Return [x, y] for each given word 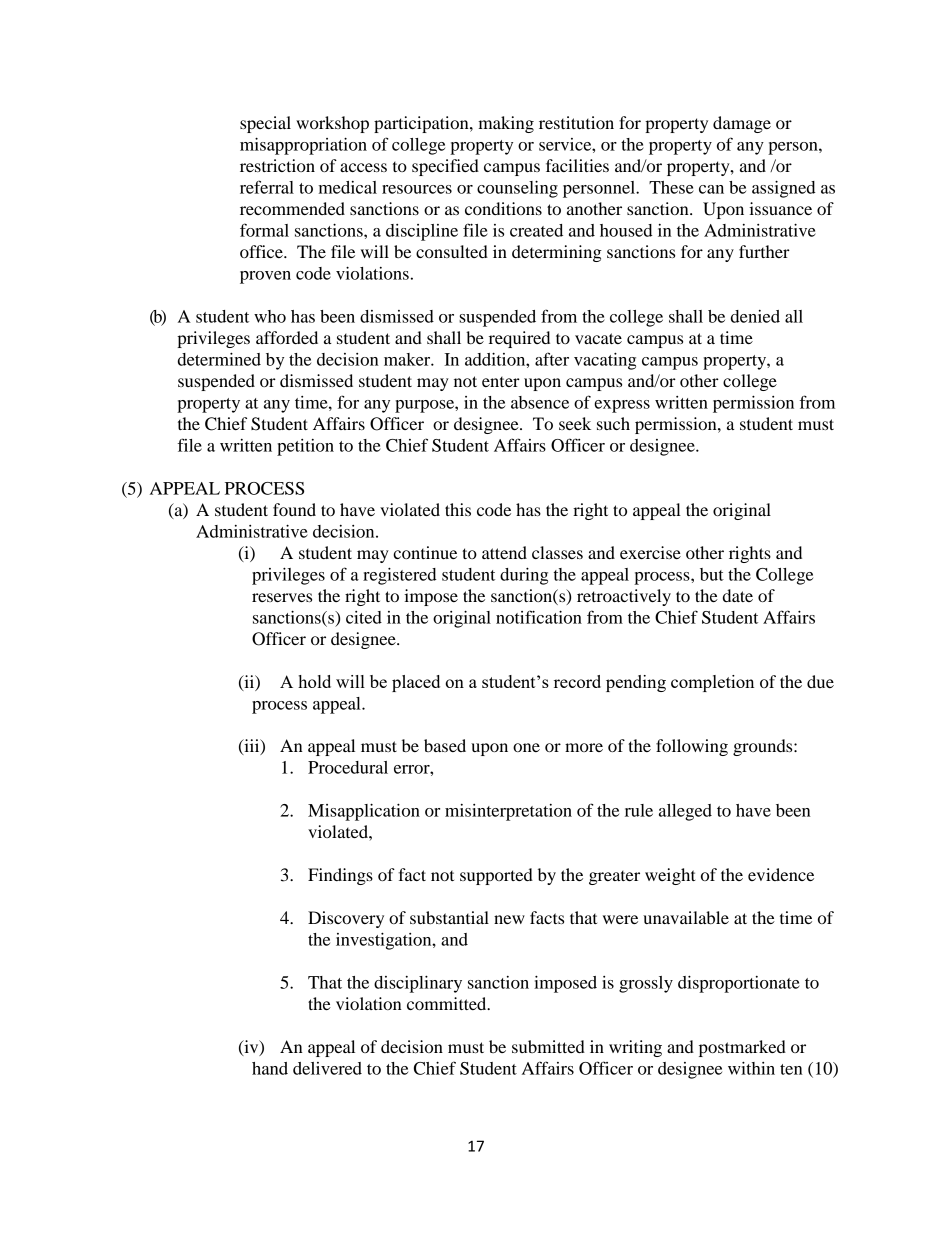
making [506, 124]
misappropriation [303, 146]
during [524, 576]
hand [270, 1068]
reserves [282, 597]
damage [742, 124]
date [738, 595]
